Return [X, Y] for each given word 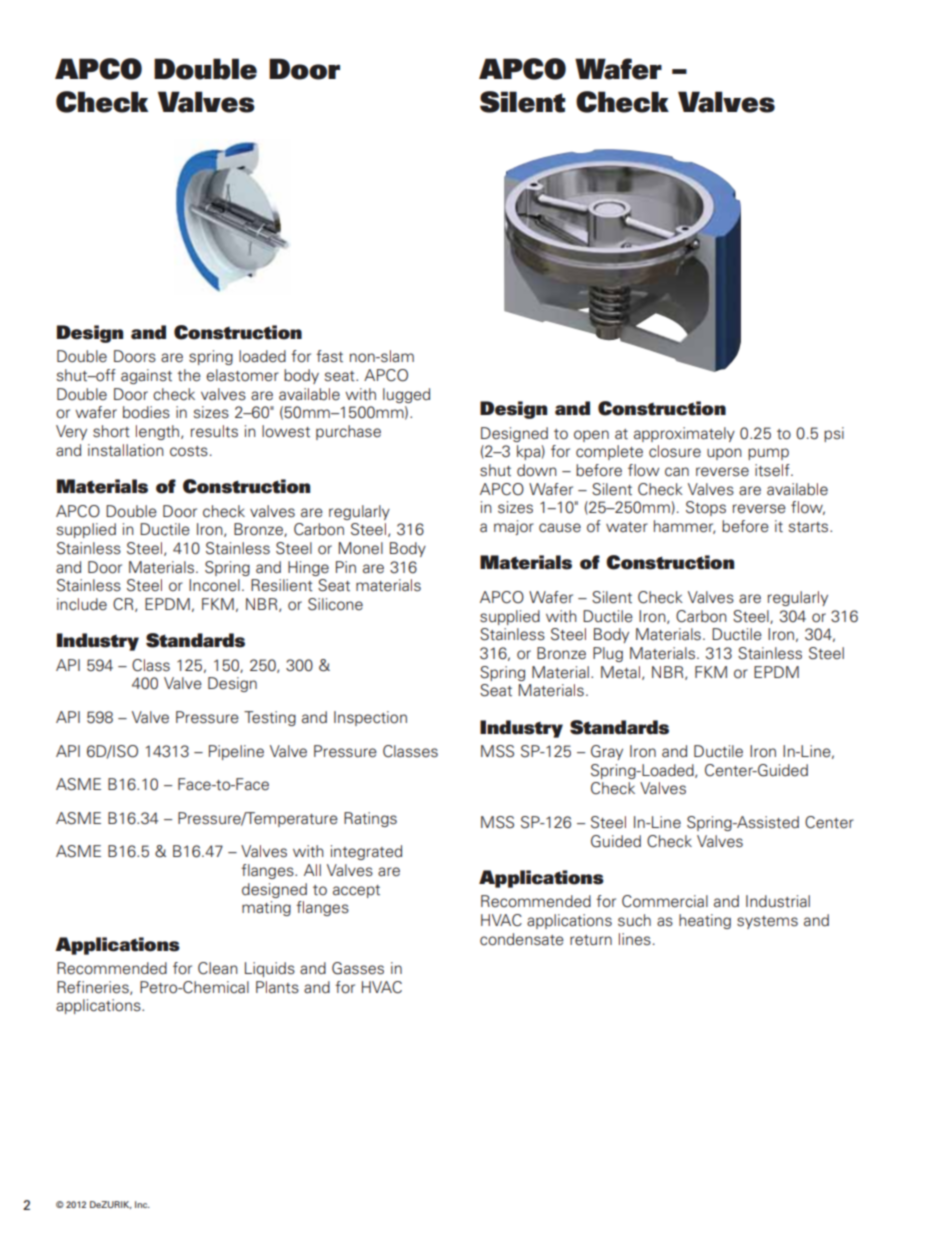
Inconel [214, 585]
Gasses [358, 968]
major [514, 527]
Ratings [370, 819]
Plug [608, 654]
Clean [218, 968]
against [146, 376]
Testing [270, 718]
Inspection [370, 718]
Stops [706, 508]
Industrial [778, 901]
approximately [684, 434]
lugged [406, 395]
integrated [366, 852]
